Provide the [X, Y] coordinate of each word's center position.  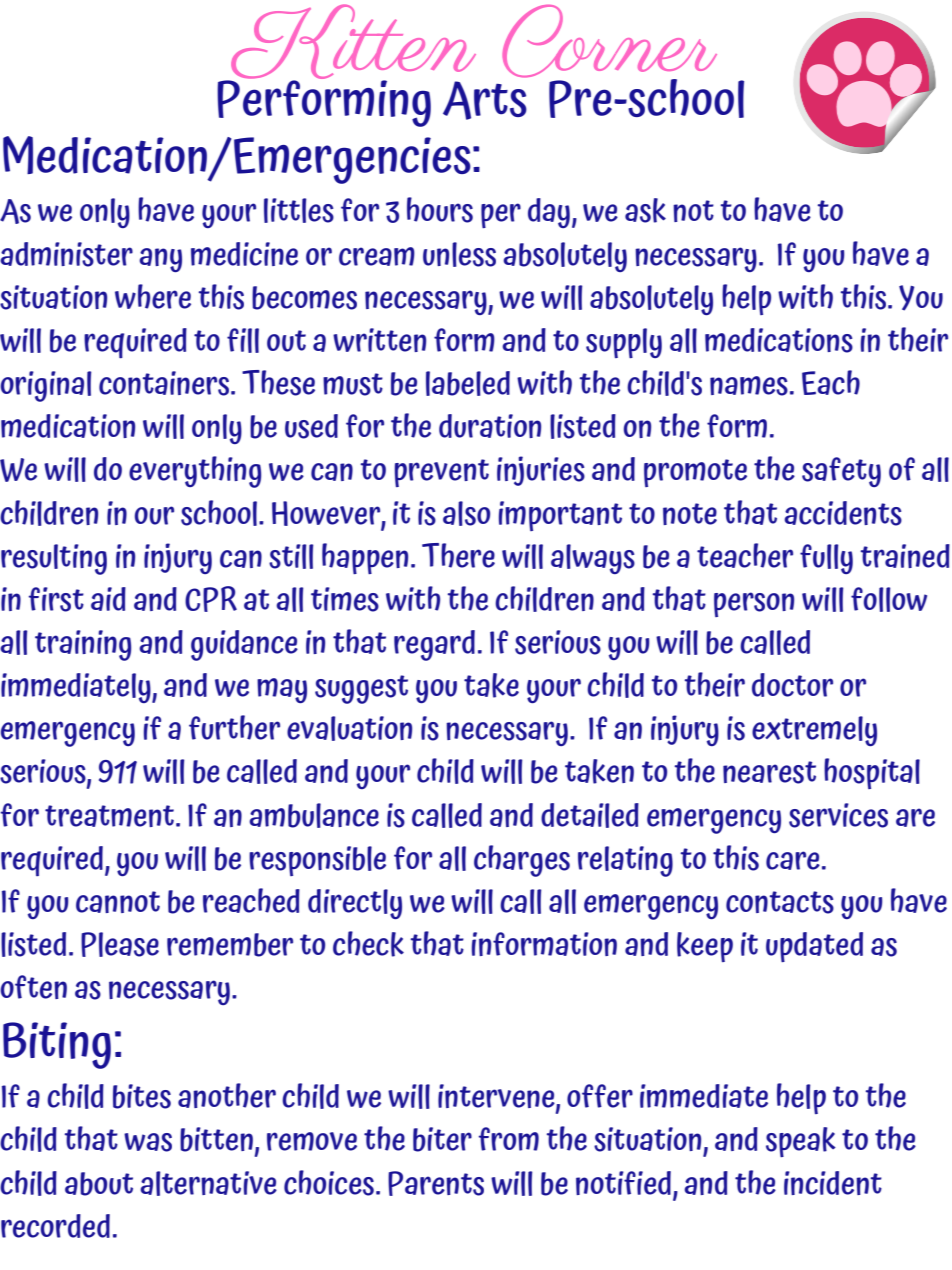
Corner [609, 42]
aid [108, 599]
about [99, 1184]
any [160, 260]
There [458, 555]
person [754, 604]
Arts [485, 100]
